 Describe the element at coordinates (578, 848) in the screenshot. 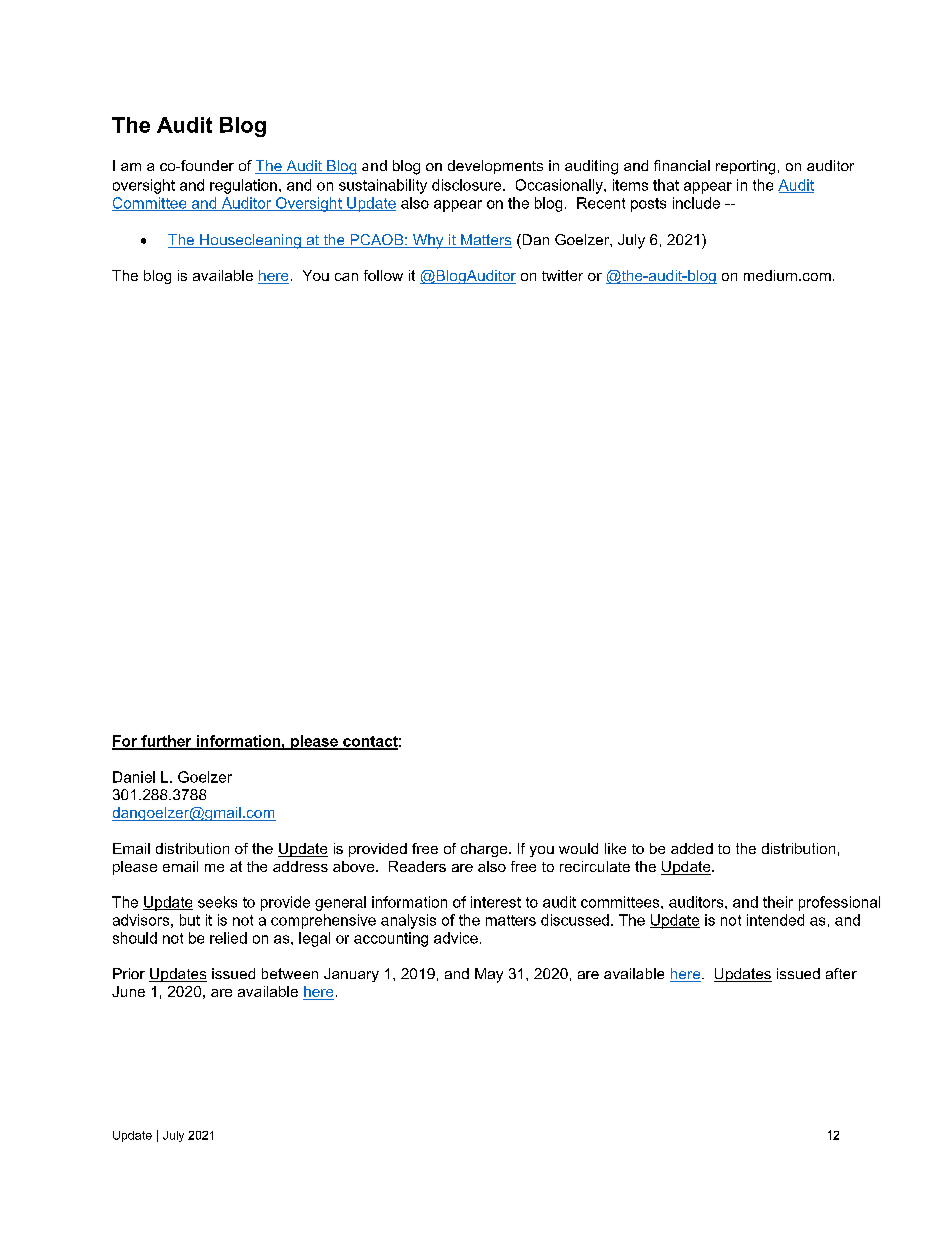

I see `would` at that location.
